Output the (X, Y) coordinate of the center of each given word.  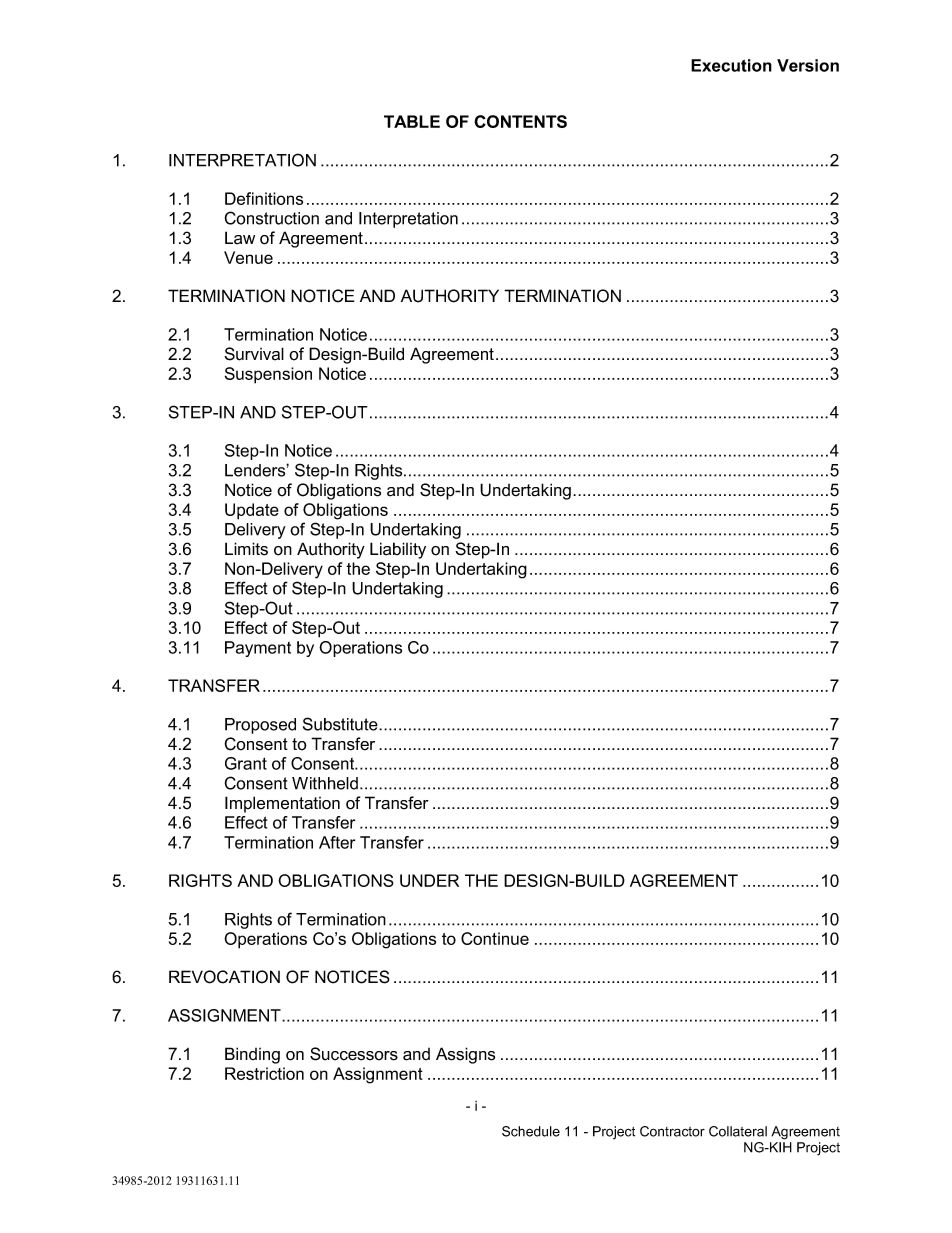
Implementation (282, 804)
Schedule (531, 1131)
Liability (398, 550)
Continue (495, 938)
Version (808, 65)
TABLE (412, 121)
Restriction (264, 1073)
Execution (731, 65)
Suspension (268, 375)
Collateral (738, 1131)
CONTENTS (520, 121)
